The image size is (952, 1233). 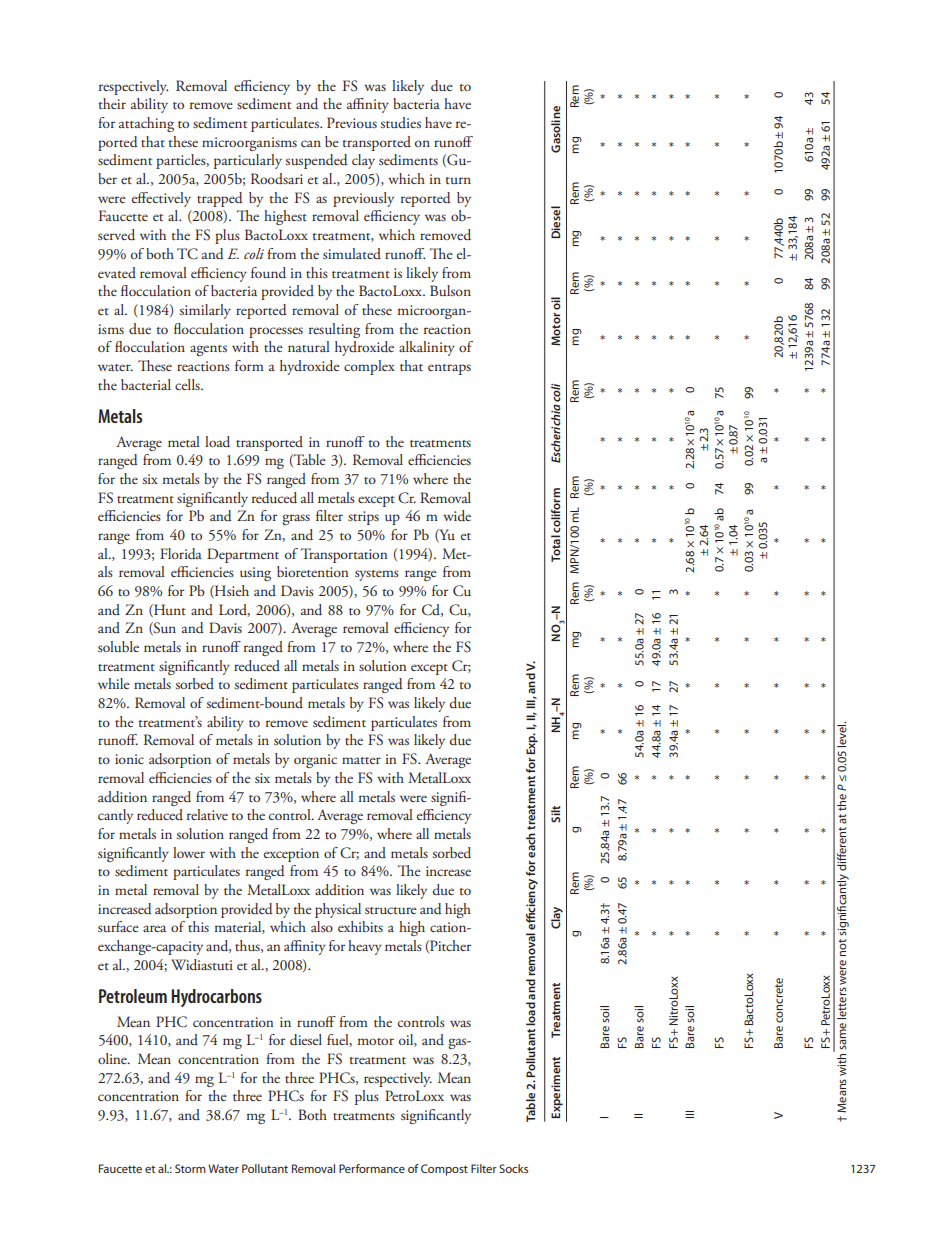 I want to click on Transportation, so click(x=344, y=555).
